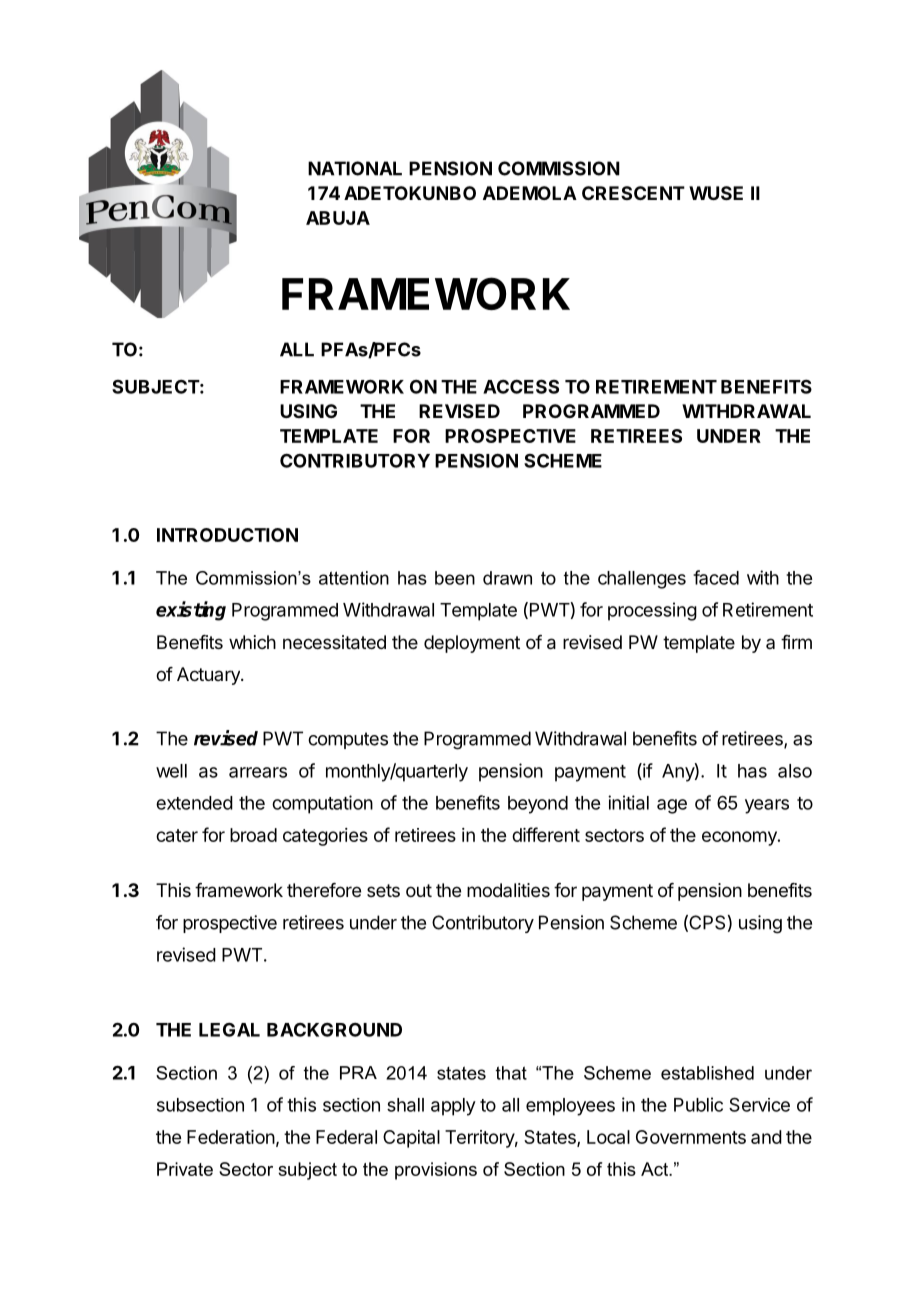 The width and height of the screenshot is (924, 1308). What do you see at coordinates (355, 168) in the screenshot?
I see `NATIONAL` at bounding box center [355, 168].
